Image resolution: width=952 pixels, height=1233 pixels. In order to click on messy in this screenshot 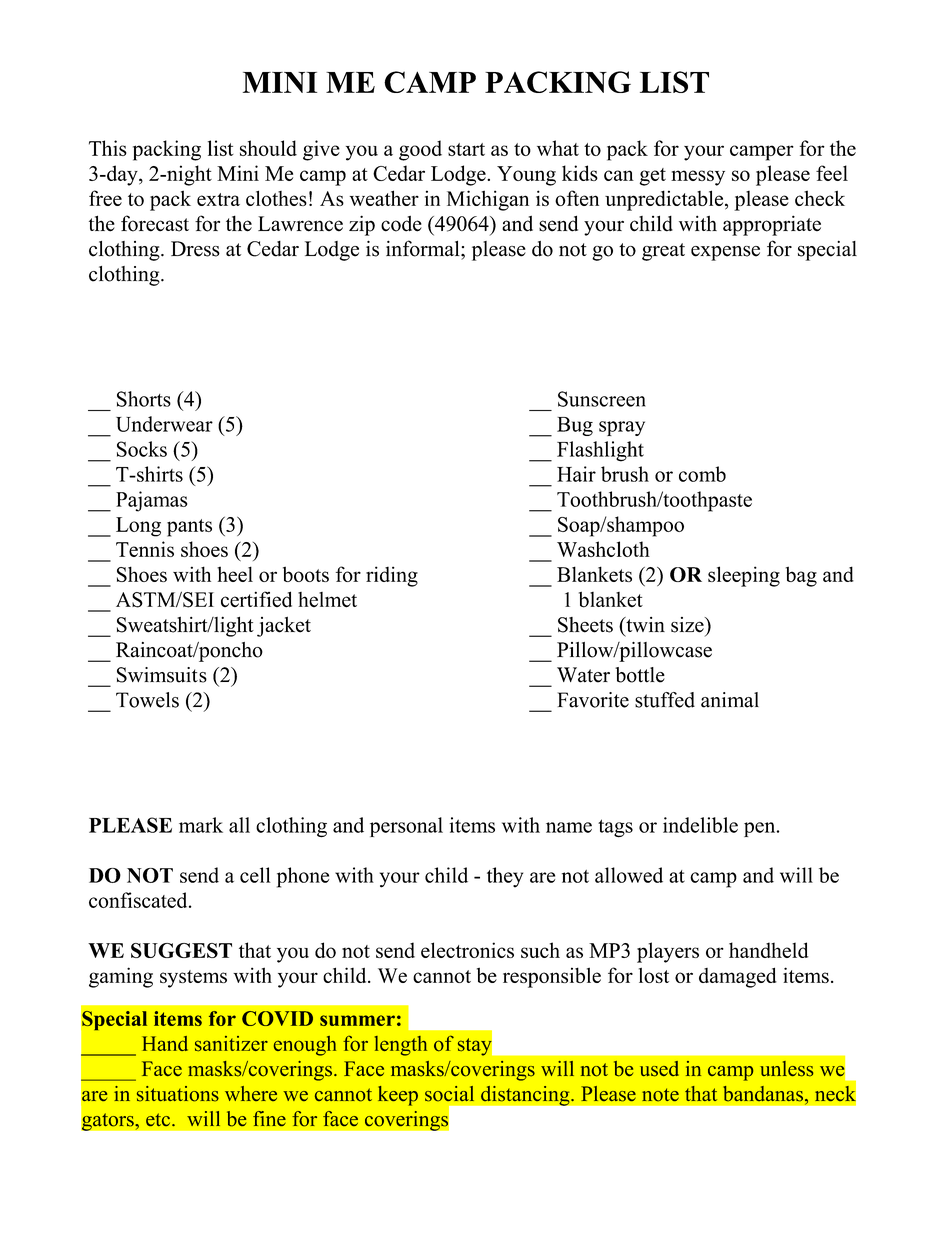, I will do `click(698, 178)`.
